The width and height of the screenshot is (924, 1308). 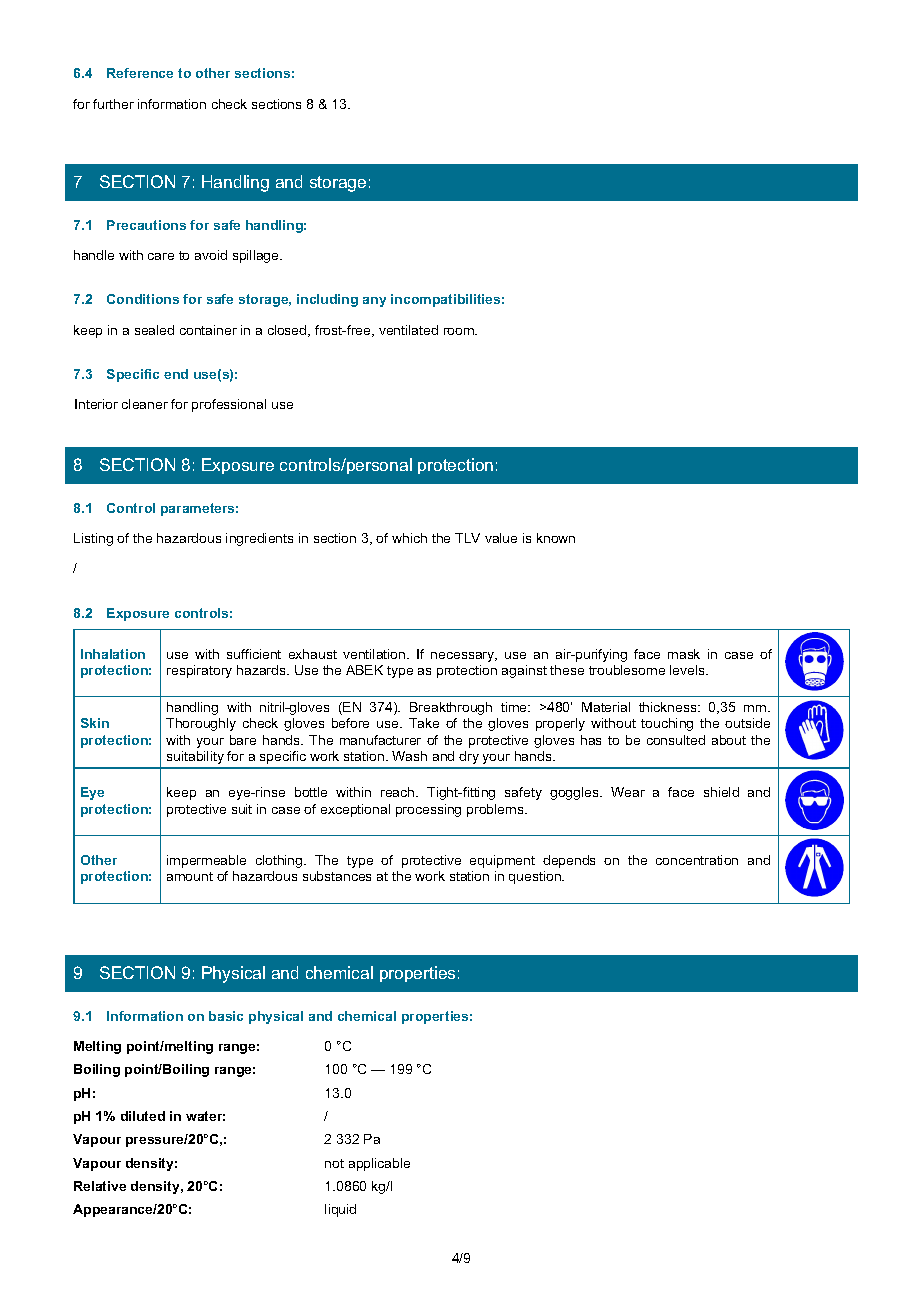 What do you see at coordinates (464, 657) in the screenshot?
I see `necessary` at bounding box center [464, 657].
